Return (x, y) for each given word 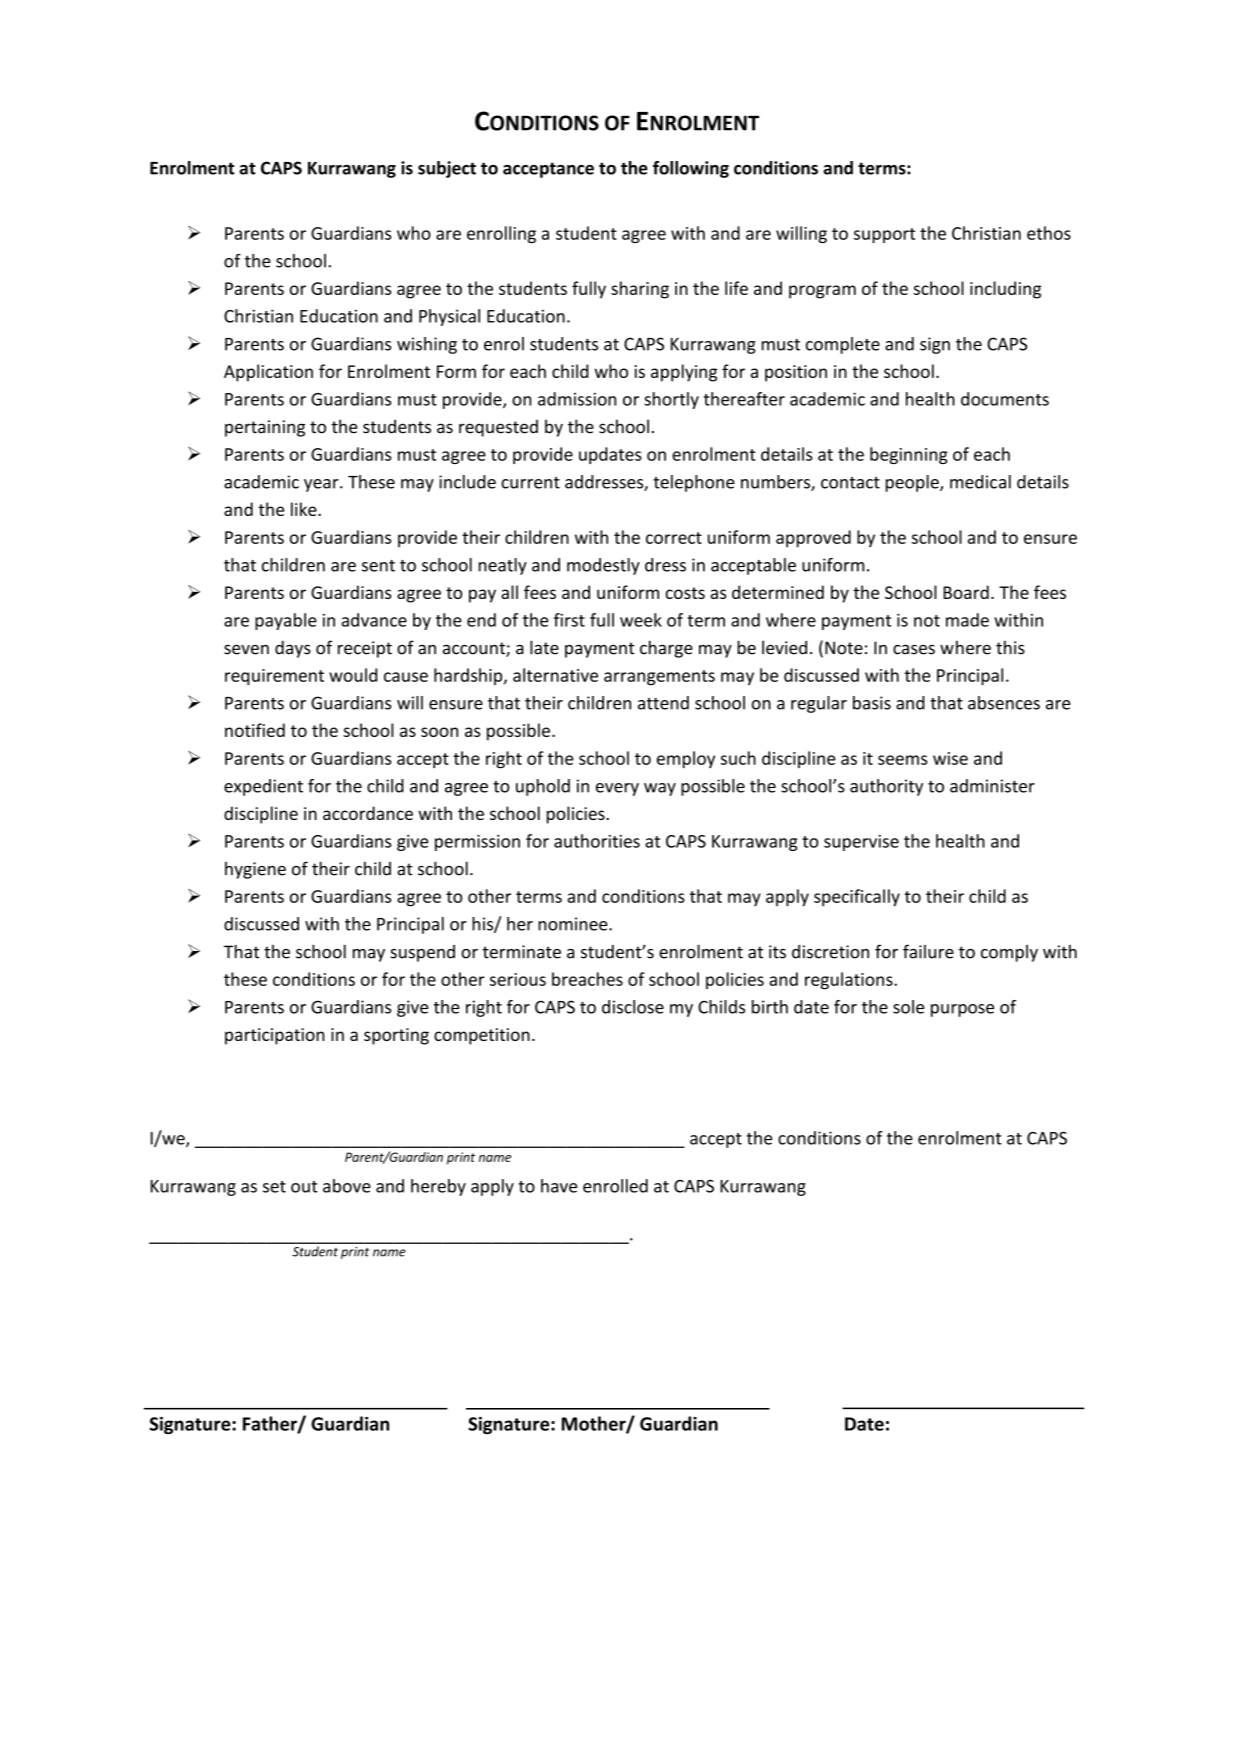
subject (447, 169)
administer (992, 786)
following (691, 169)
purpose (962, 1010)
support (884, 235)
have (559, 1186)
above (347, 1186)
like (305, 509)
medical (980, 482)
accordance (368, 813)
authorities (597, 841)
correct (674, 538)
